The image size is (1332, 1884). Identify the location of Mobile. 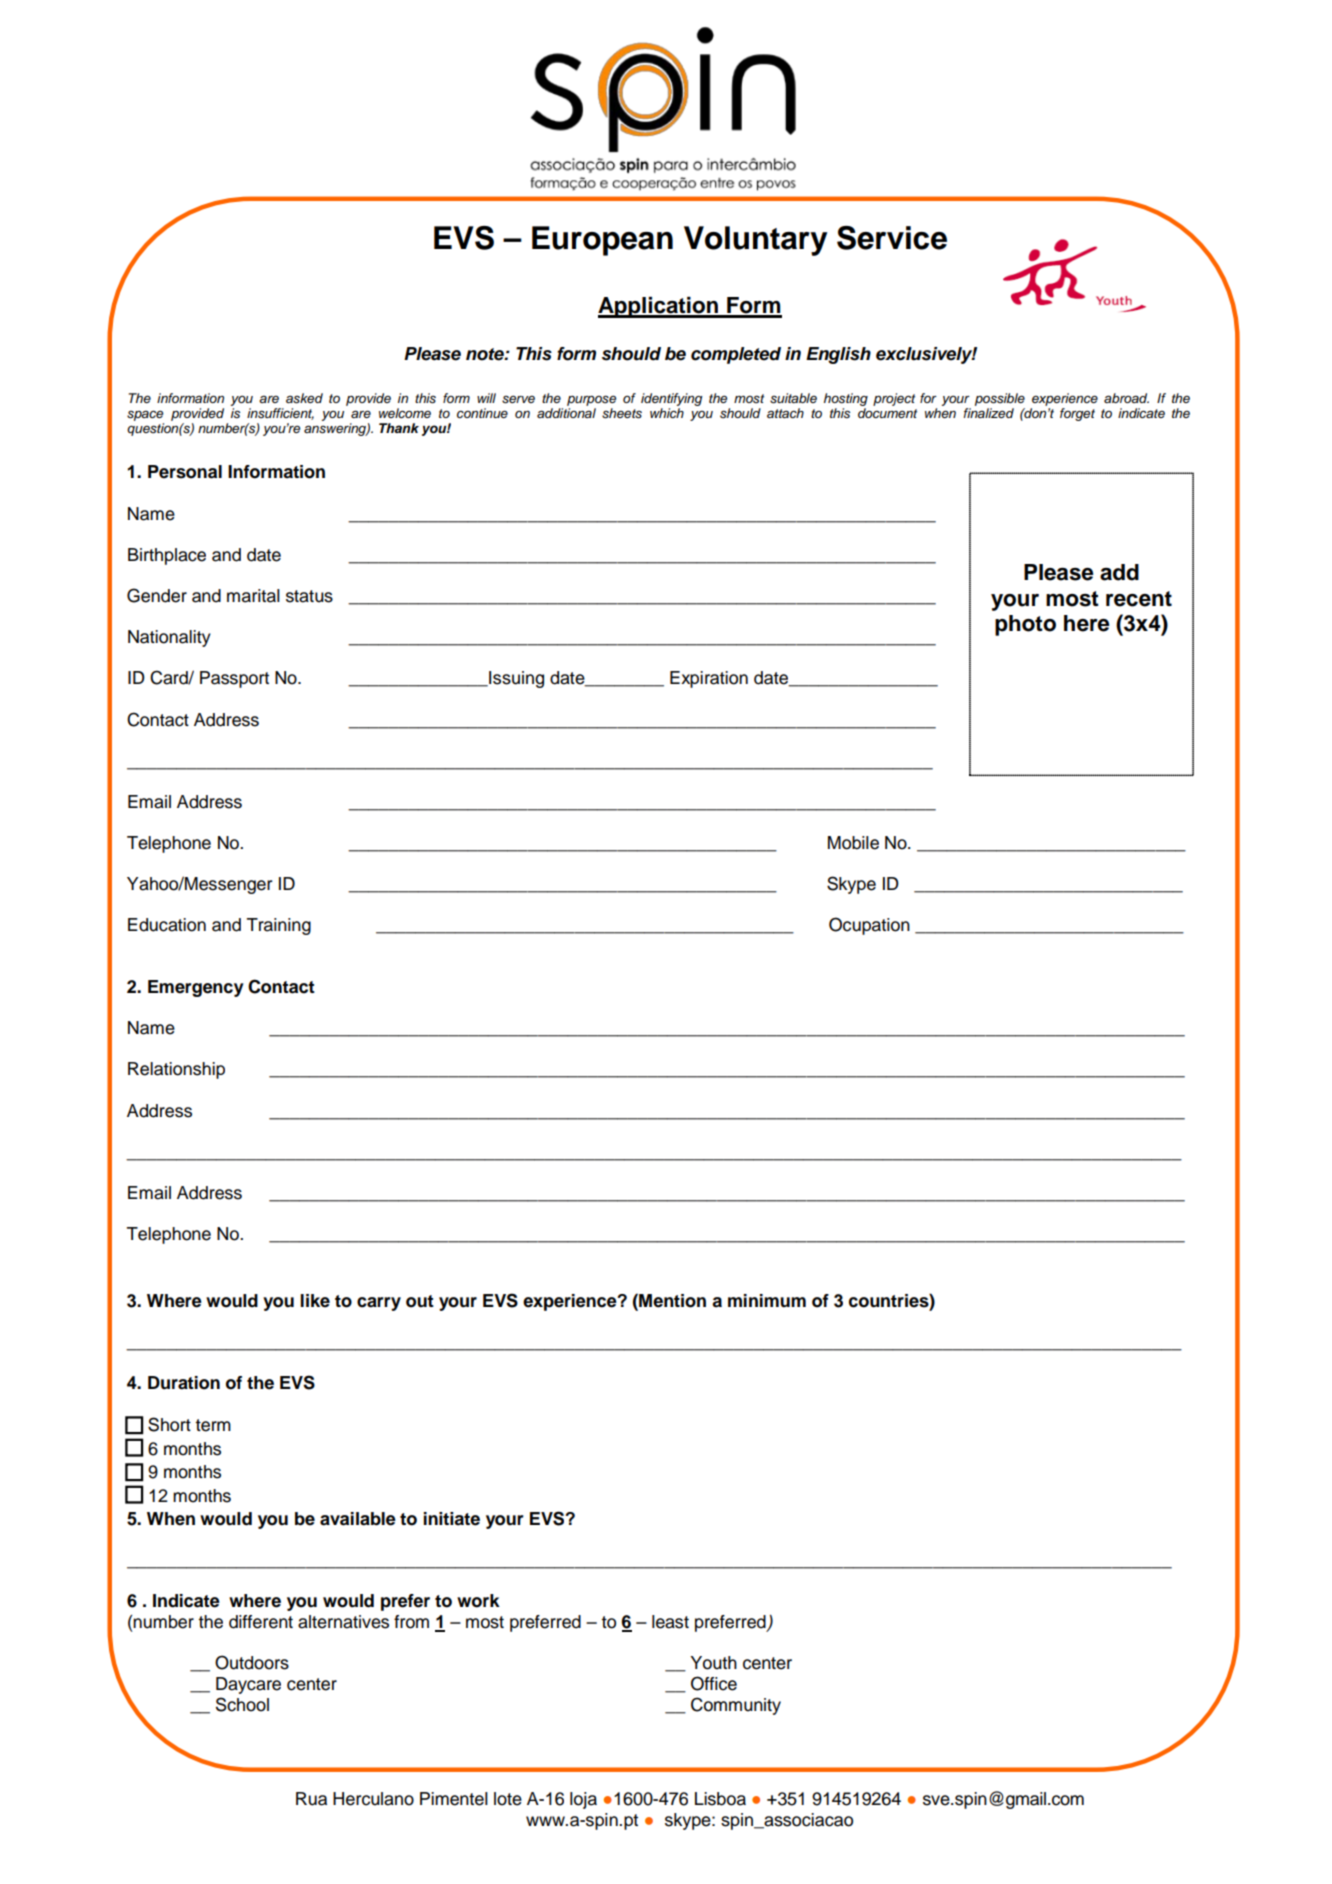
(853, 843).
